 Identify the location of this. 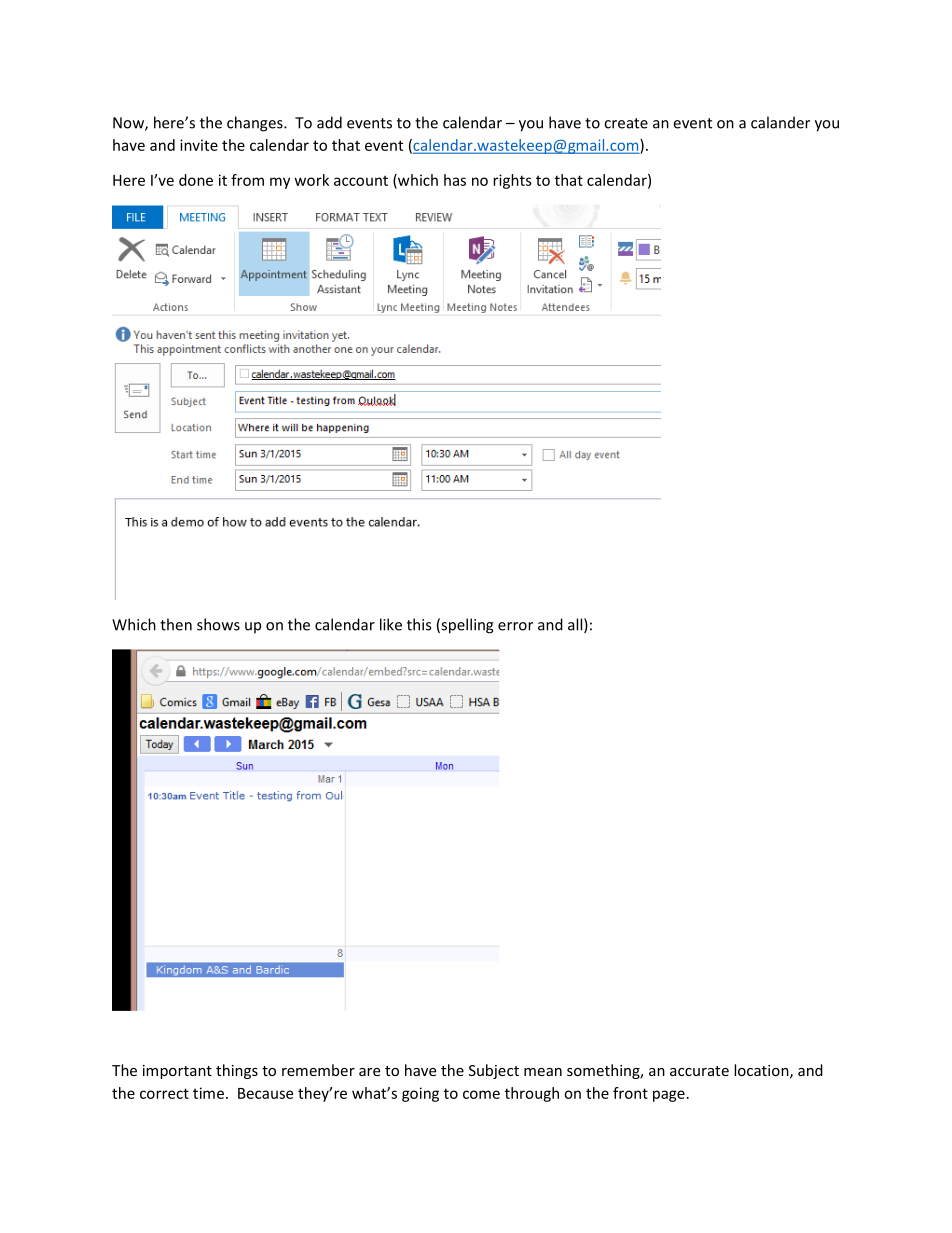
(419, 624).
